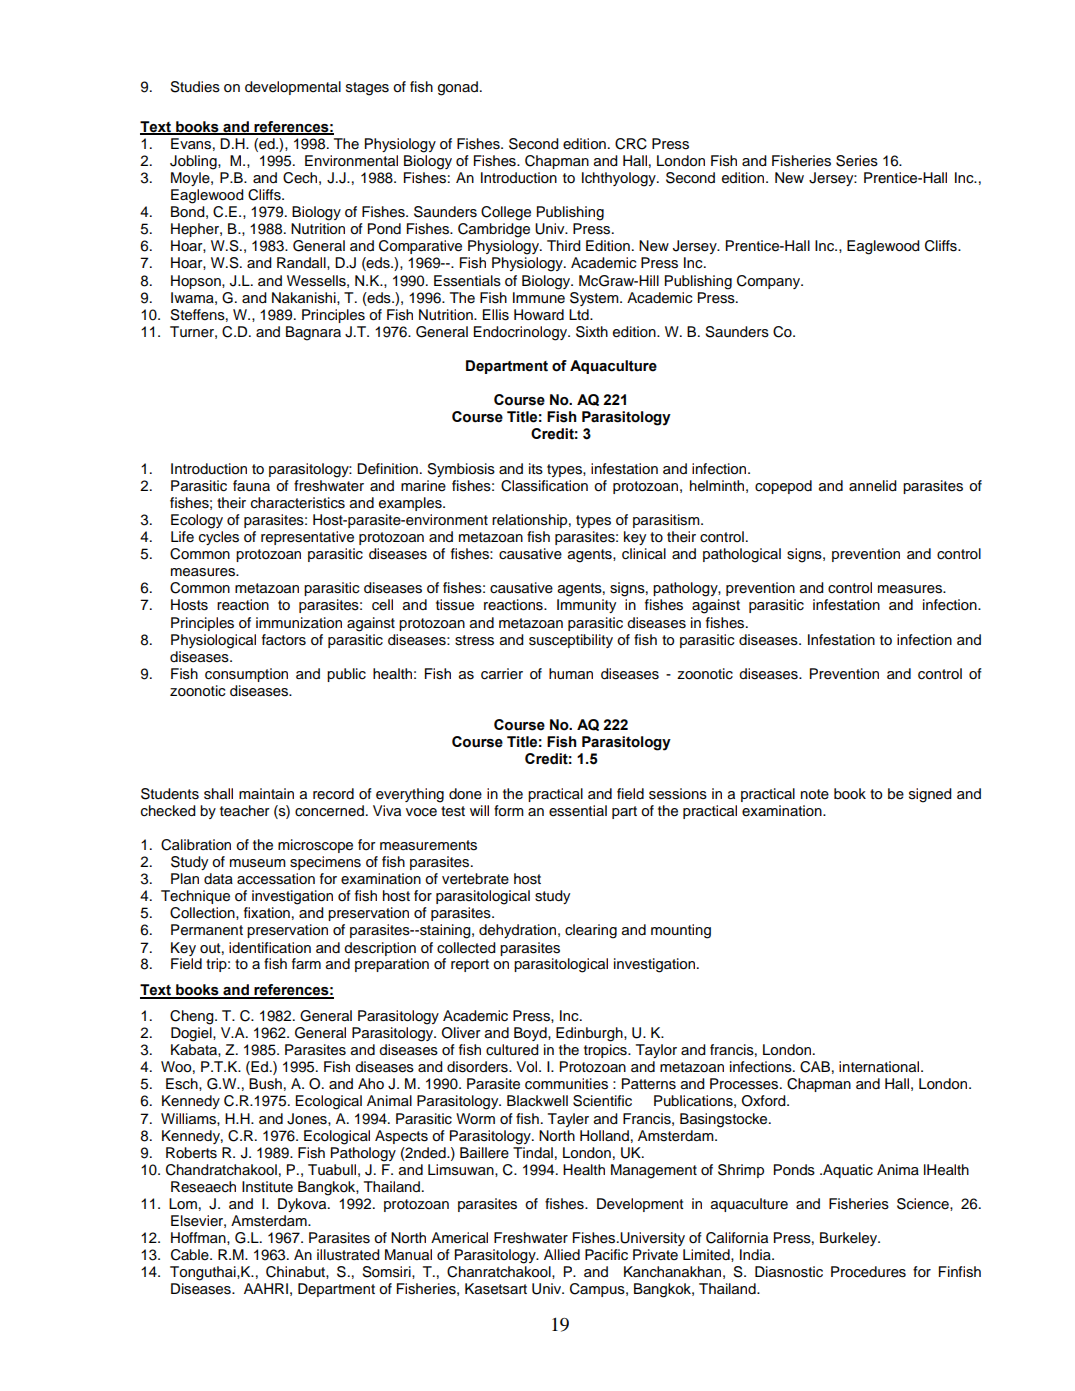 Image resolution: width=1075 pixels, height=1391 pixels. I want to click on CRC, so click(631, 144).
